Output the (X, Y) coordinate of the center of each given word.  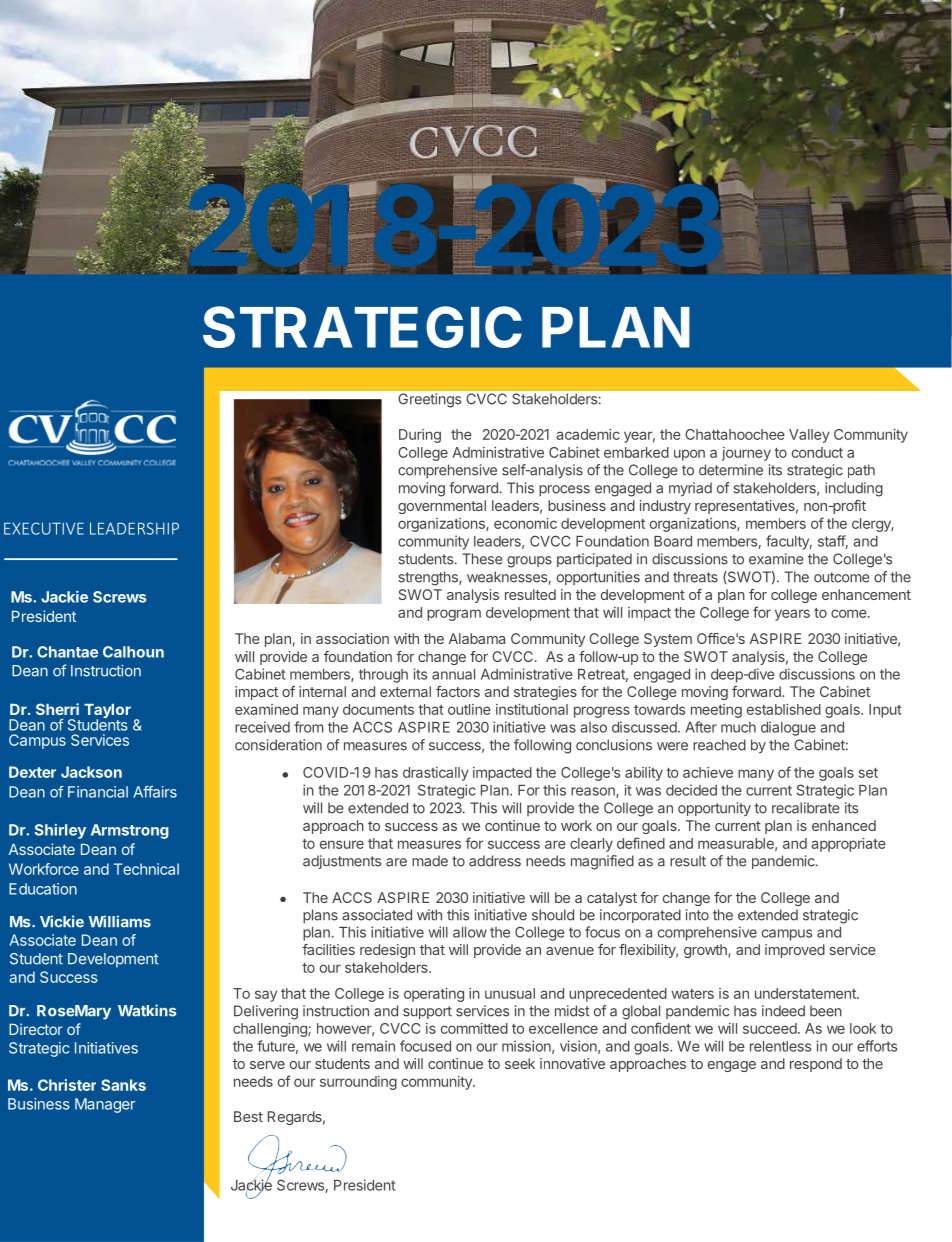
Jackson (91, 772)
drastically (436, 774)
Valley (809, 436)
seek (520, 1063)
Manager (105, 1105)
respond (816, 1065)
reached (719, 745)
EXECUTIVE (44, 528)
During (420, 436)
